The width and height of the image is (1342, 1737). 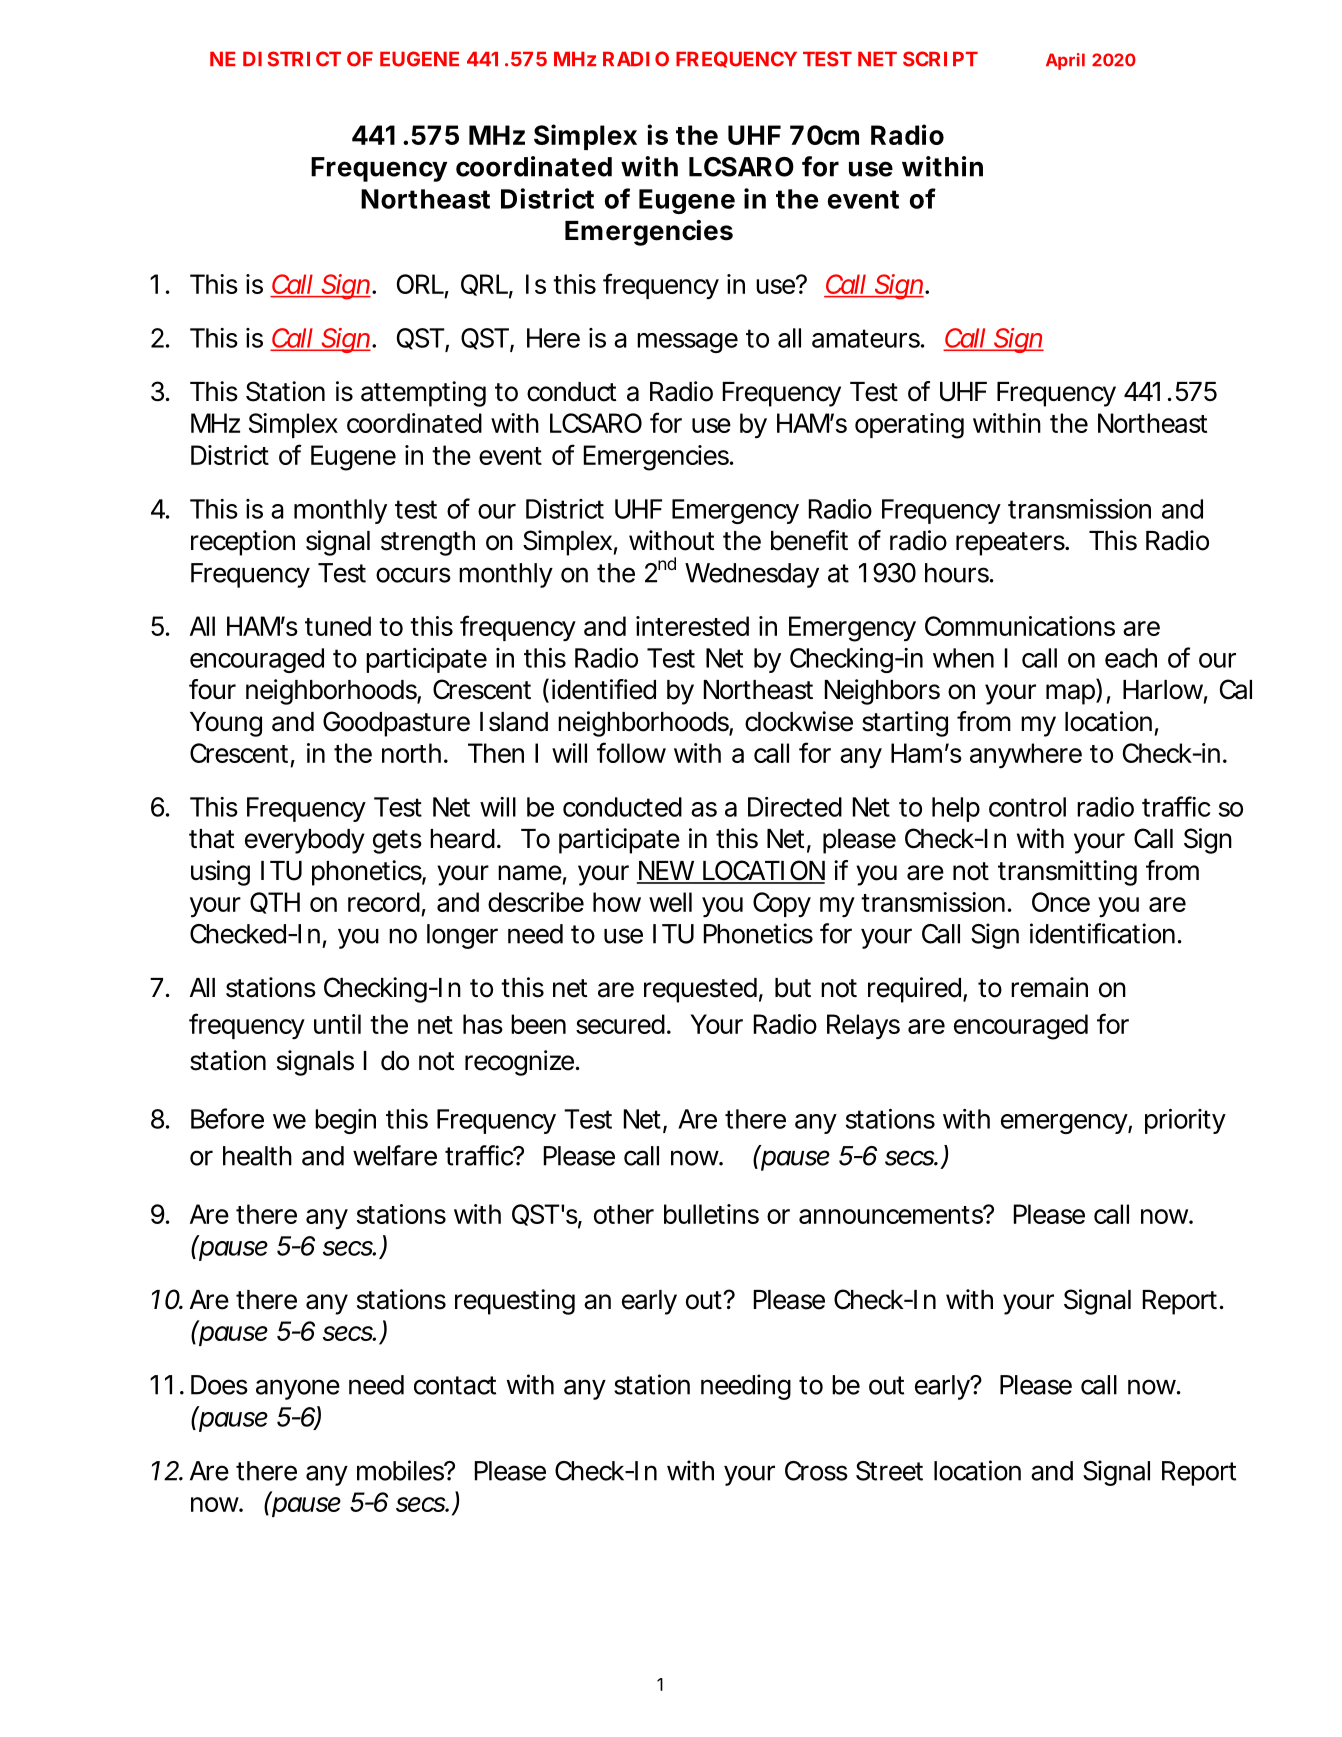 What do you see at coordinates (793, 988) in the image?
I see `but` at bounding box center [793, 988].
